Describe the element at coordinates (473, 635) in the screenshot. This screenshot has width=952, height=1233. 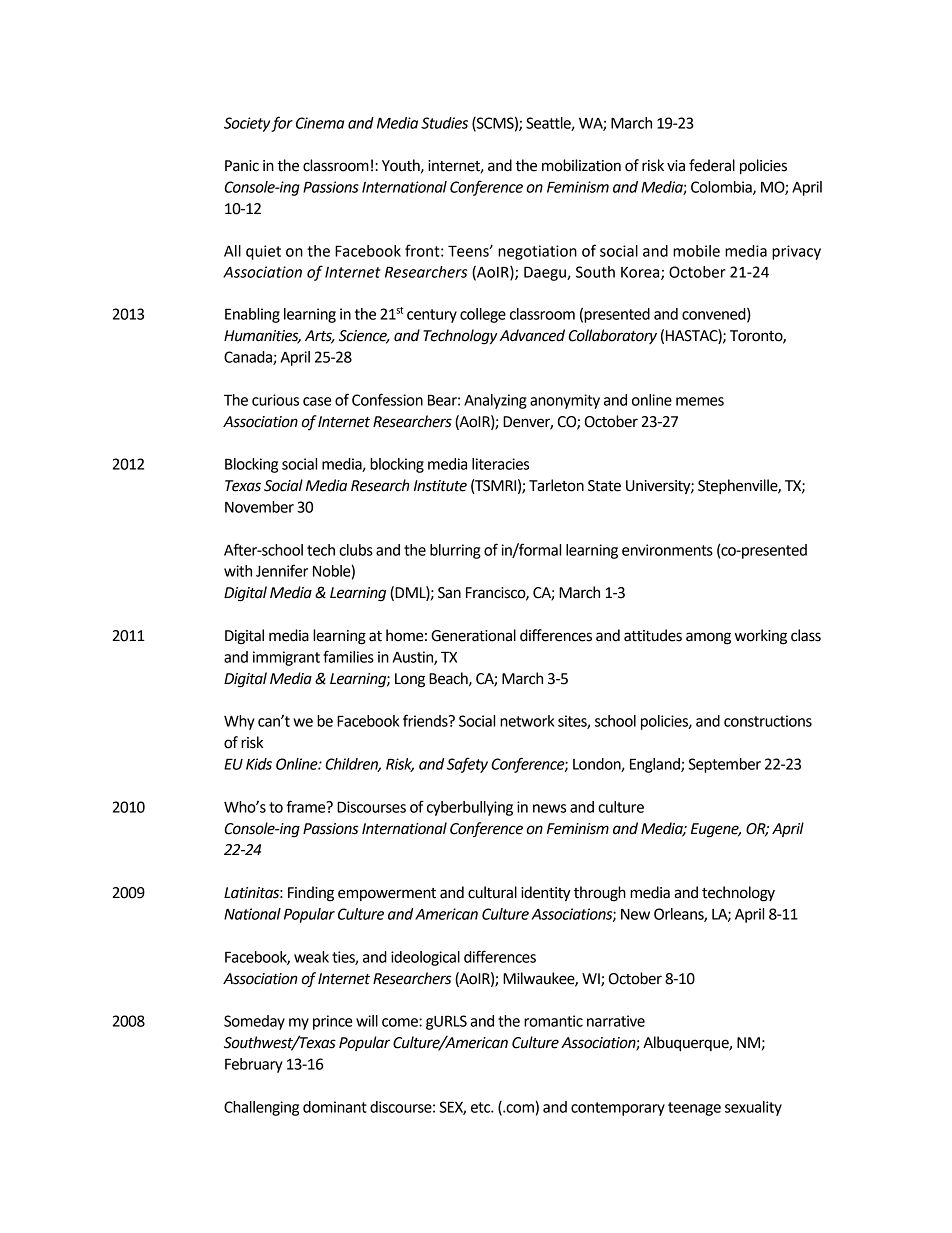
I see `Generational` at that location.
